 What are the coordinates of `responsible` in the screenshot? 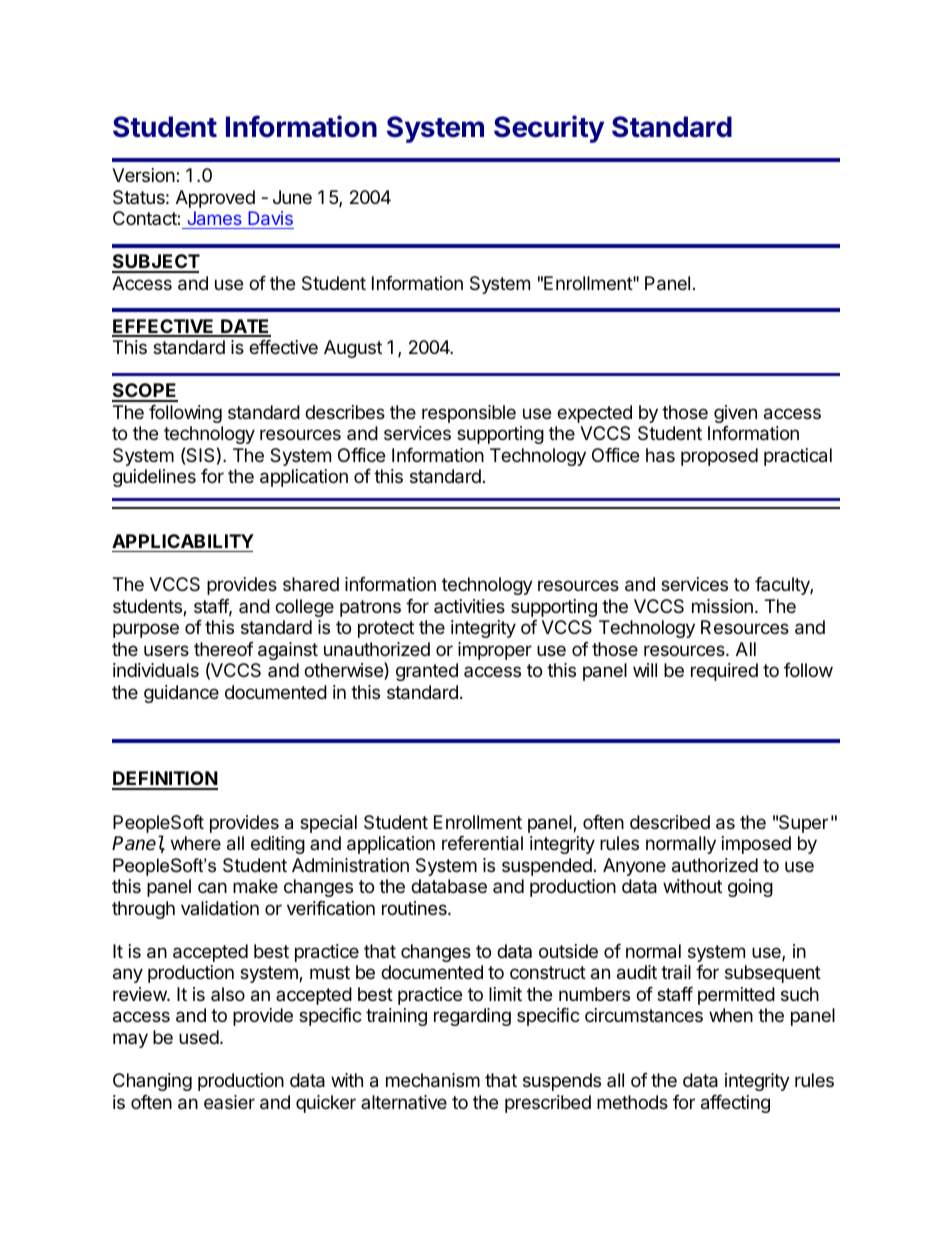 It's located at (469, 414).
